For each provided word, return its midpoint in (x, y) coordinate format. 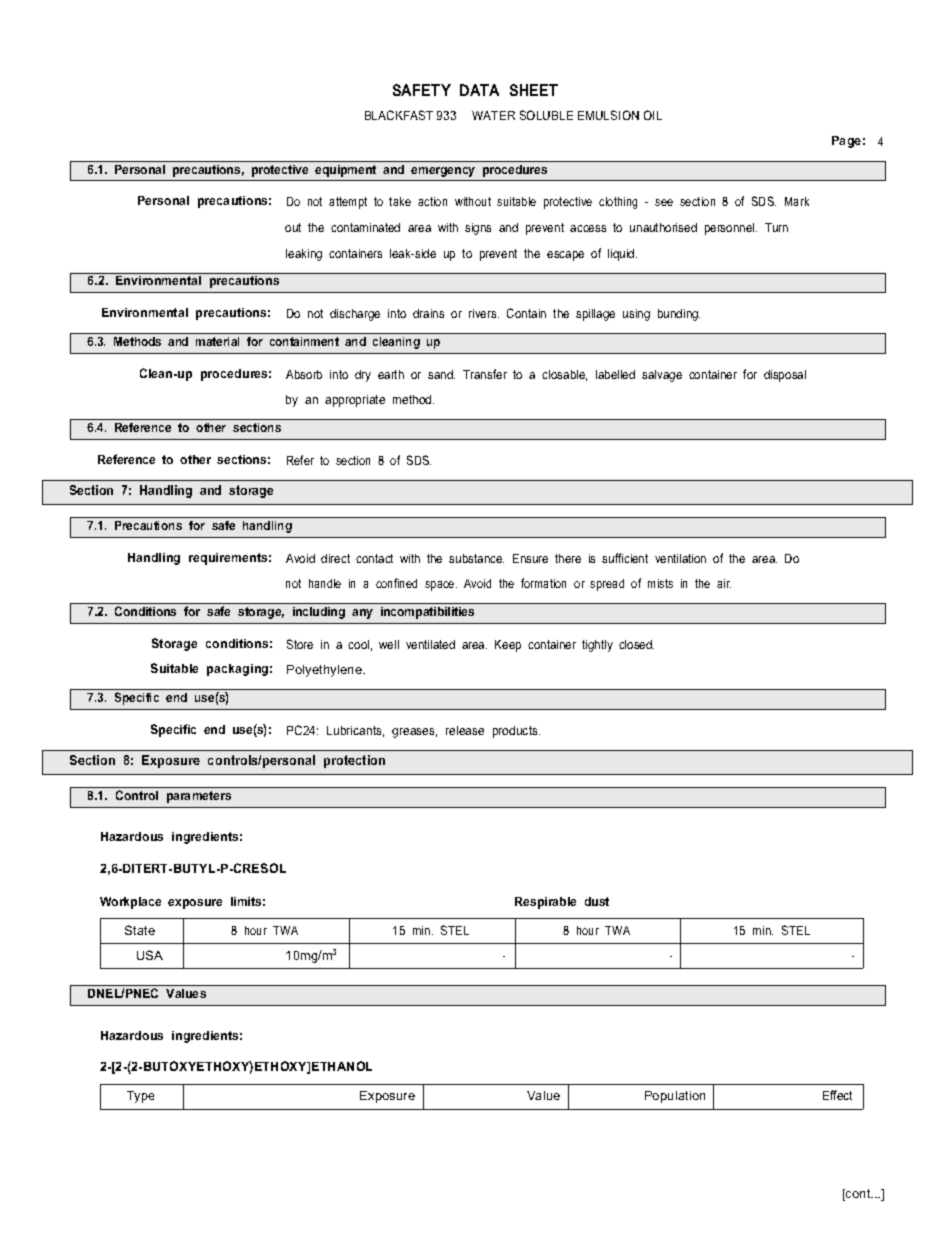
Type (140, 1097)
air (724, 583)
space (441, 586)
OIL (653, 115)
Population (675, 1097)
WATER (493, 115)
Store (300, 644)
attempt (348, 203)
